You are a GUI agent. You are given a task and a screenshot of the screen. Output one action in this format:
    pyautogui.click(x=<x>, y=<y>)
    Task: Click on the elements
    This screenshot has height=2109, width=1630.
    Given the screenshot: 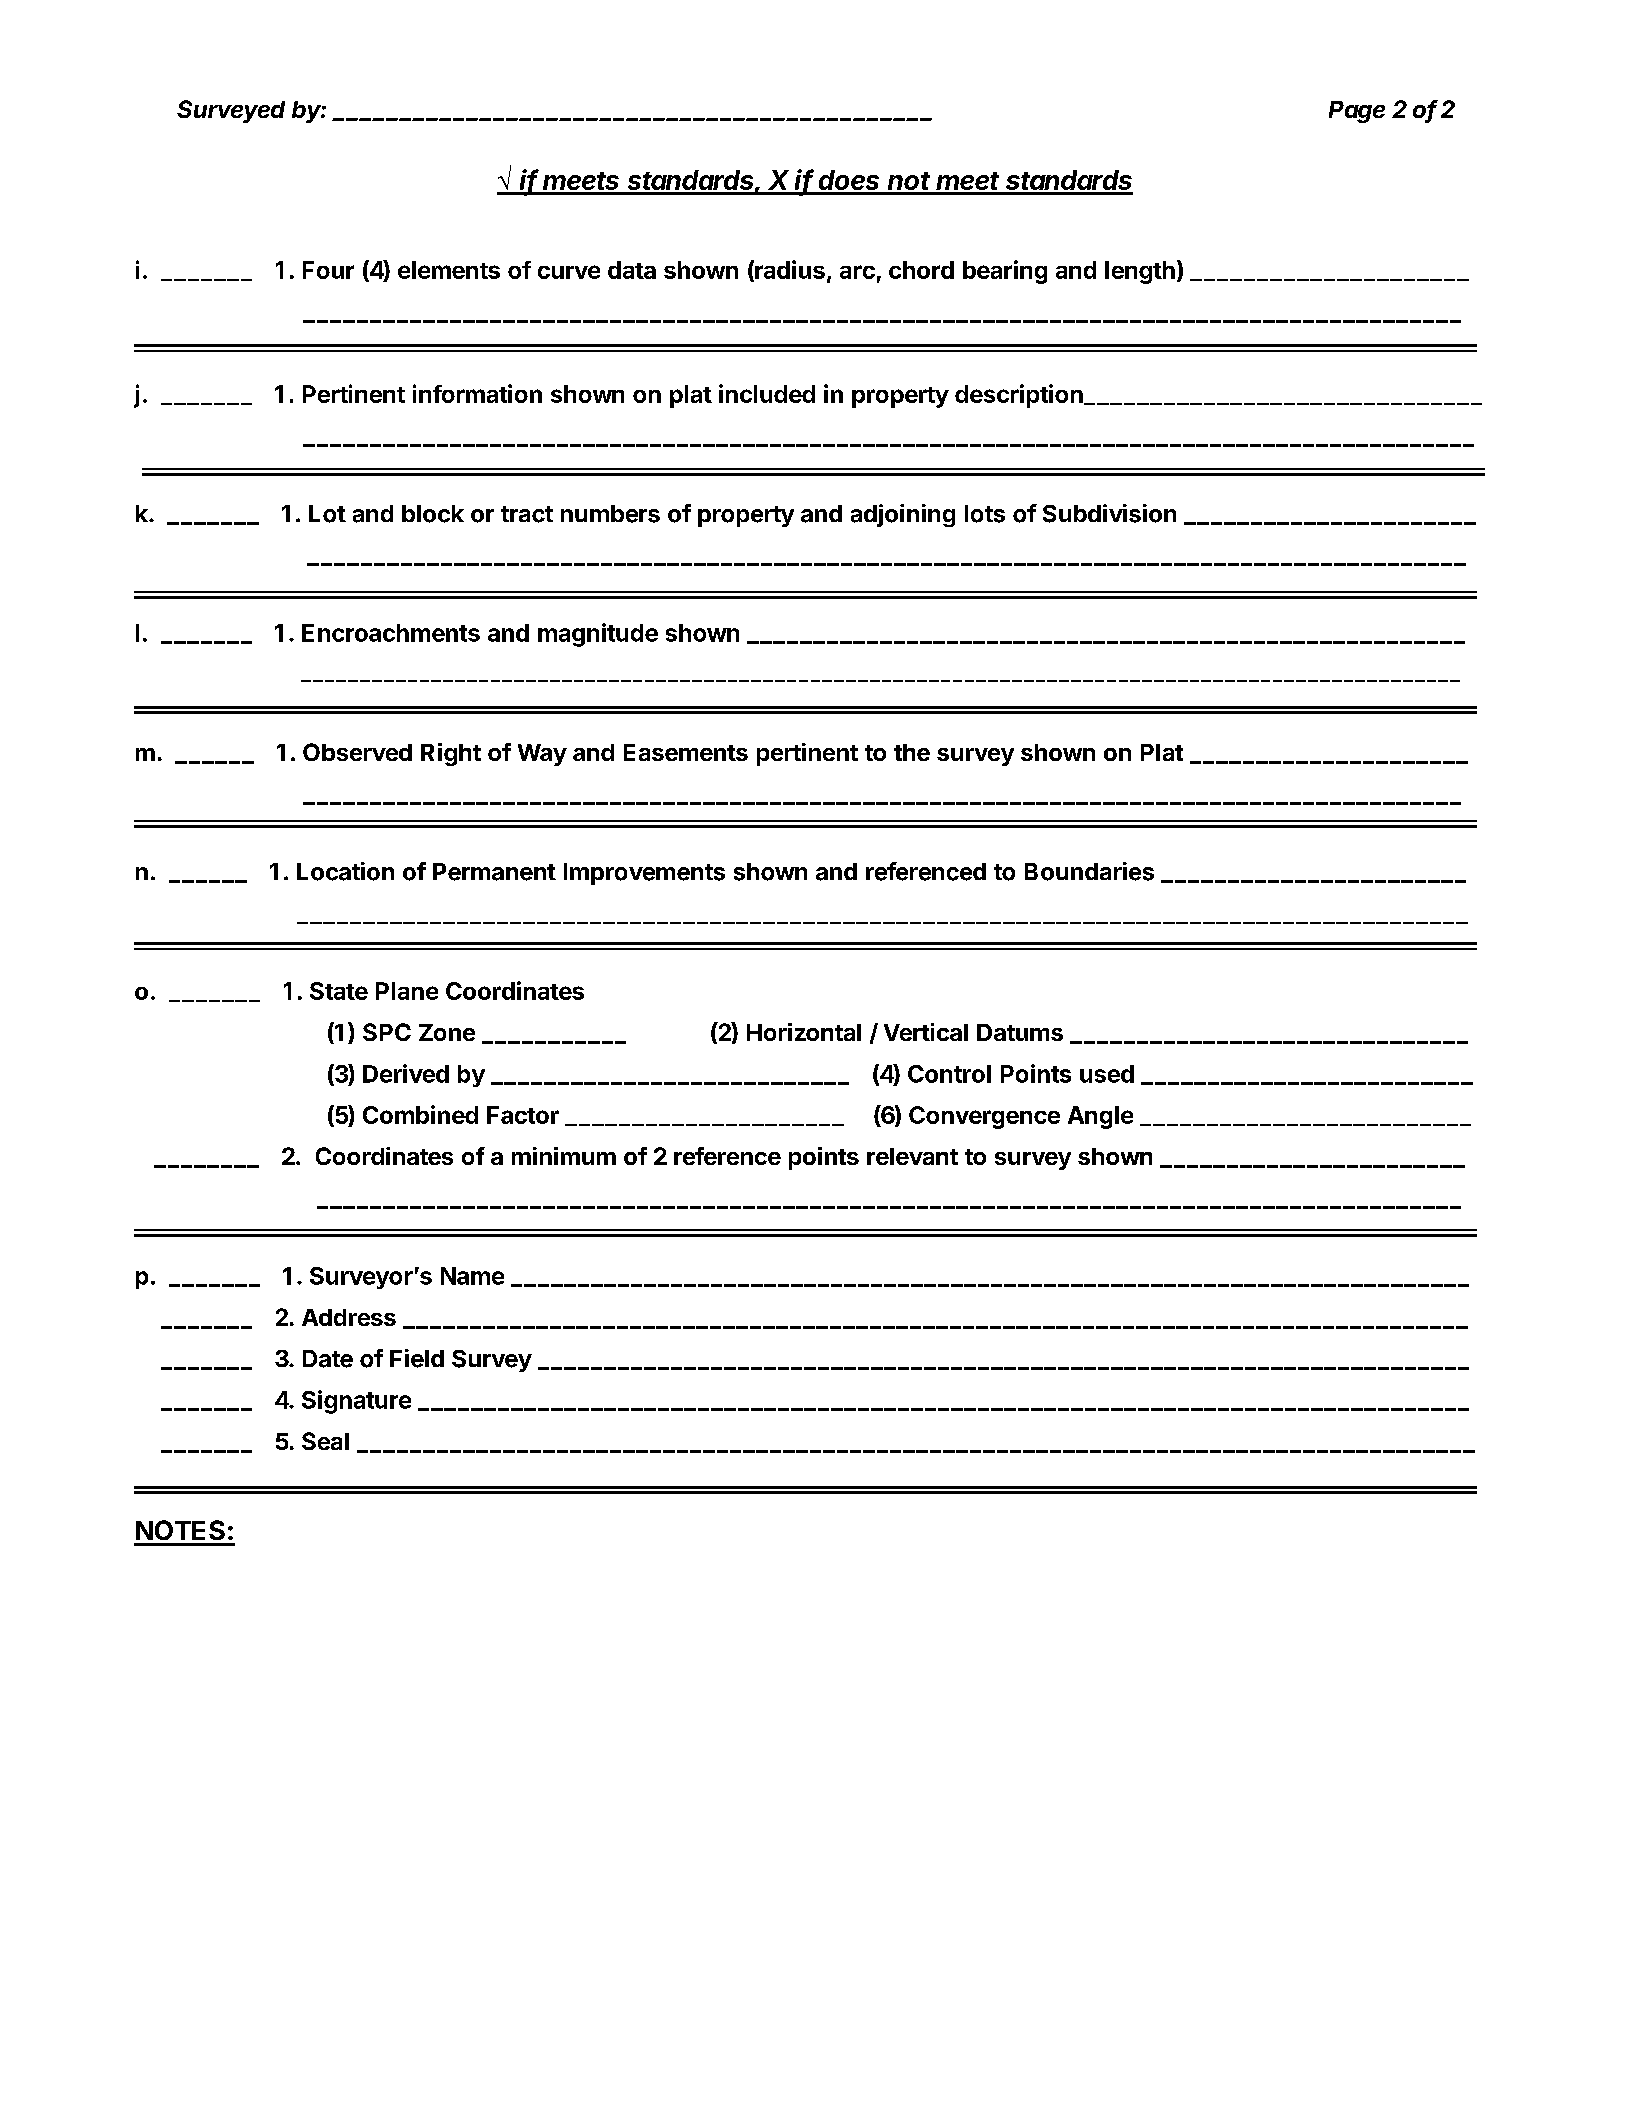 What is the action you would take?
    pyautogui.click(x=449, y=270)
